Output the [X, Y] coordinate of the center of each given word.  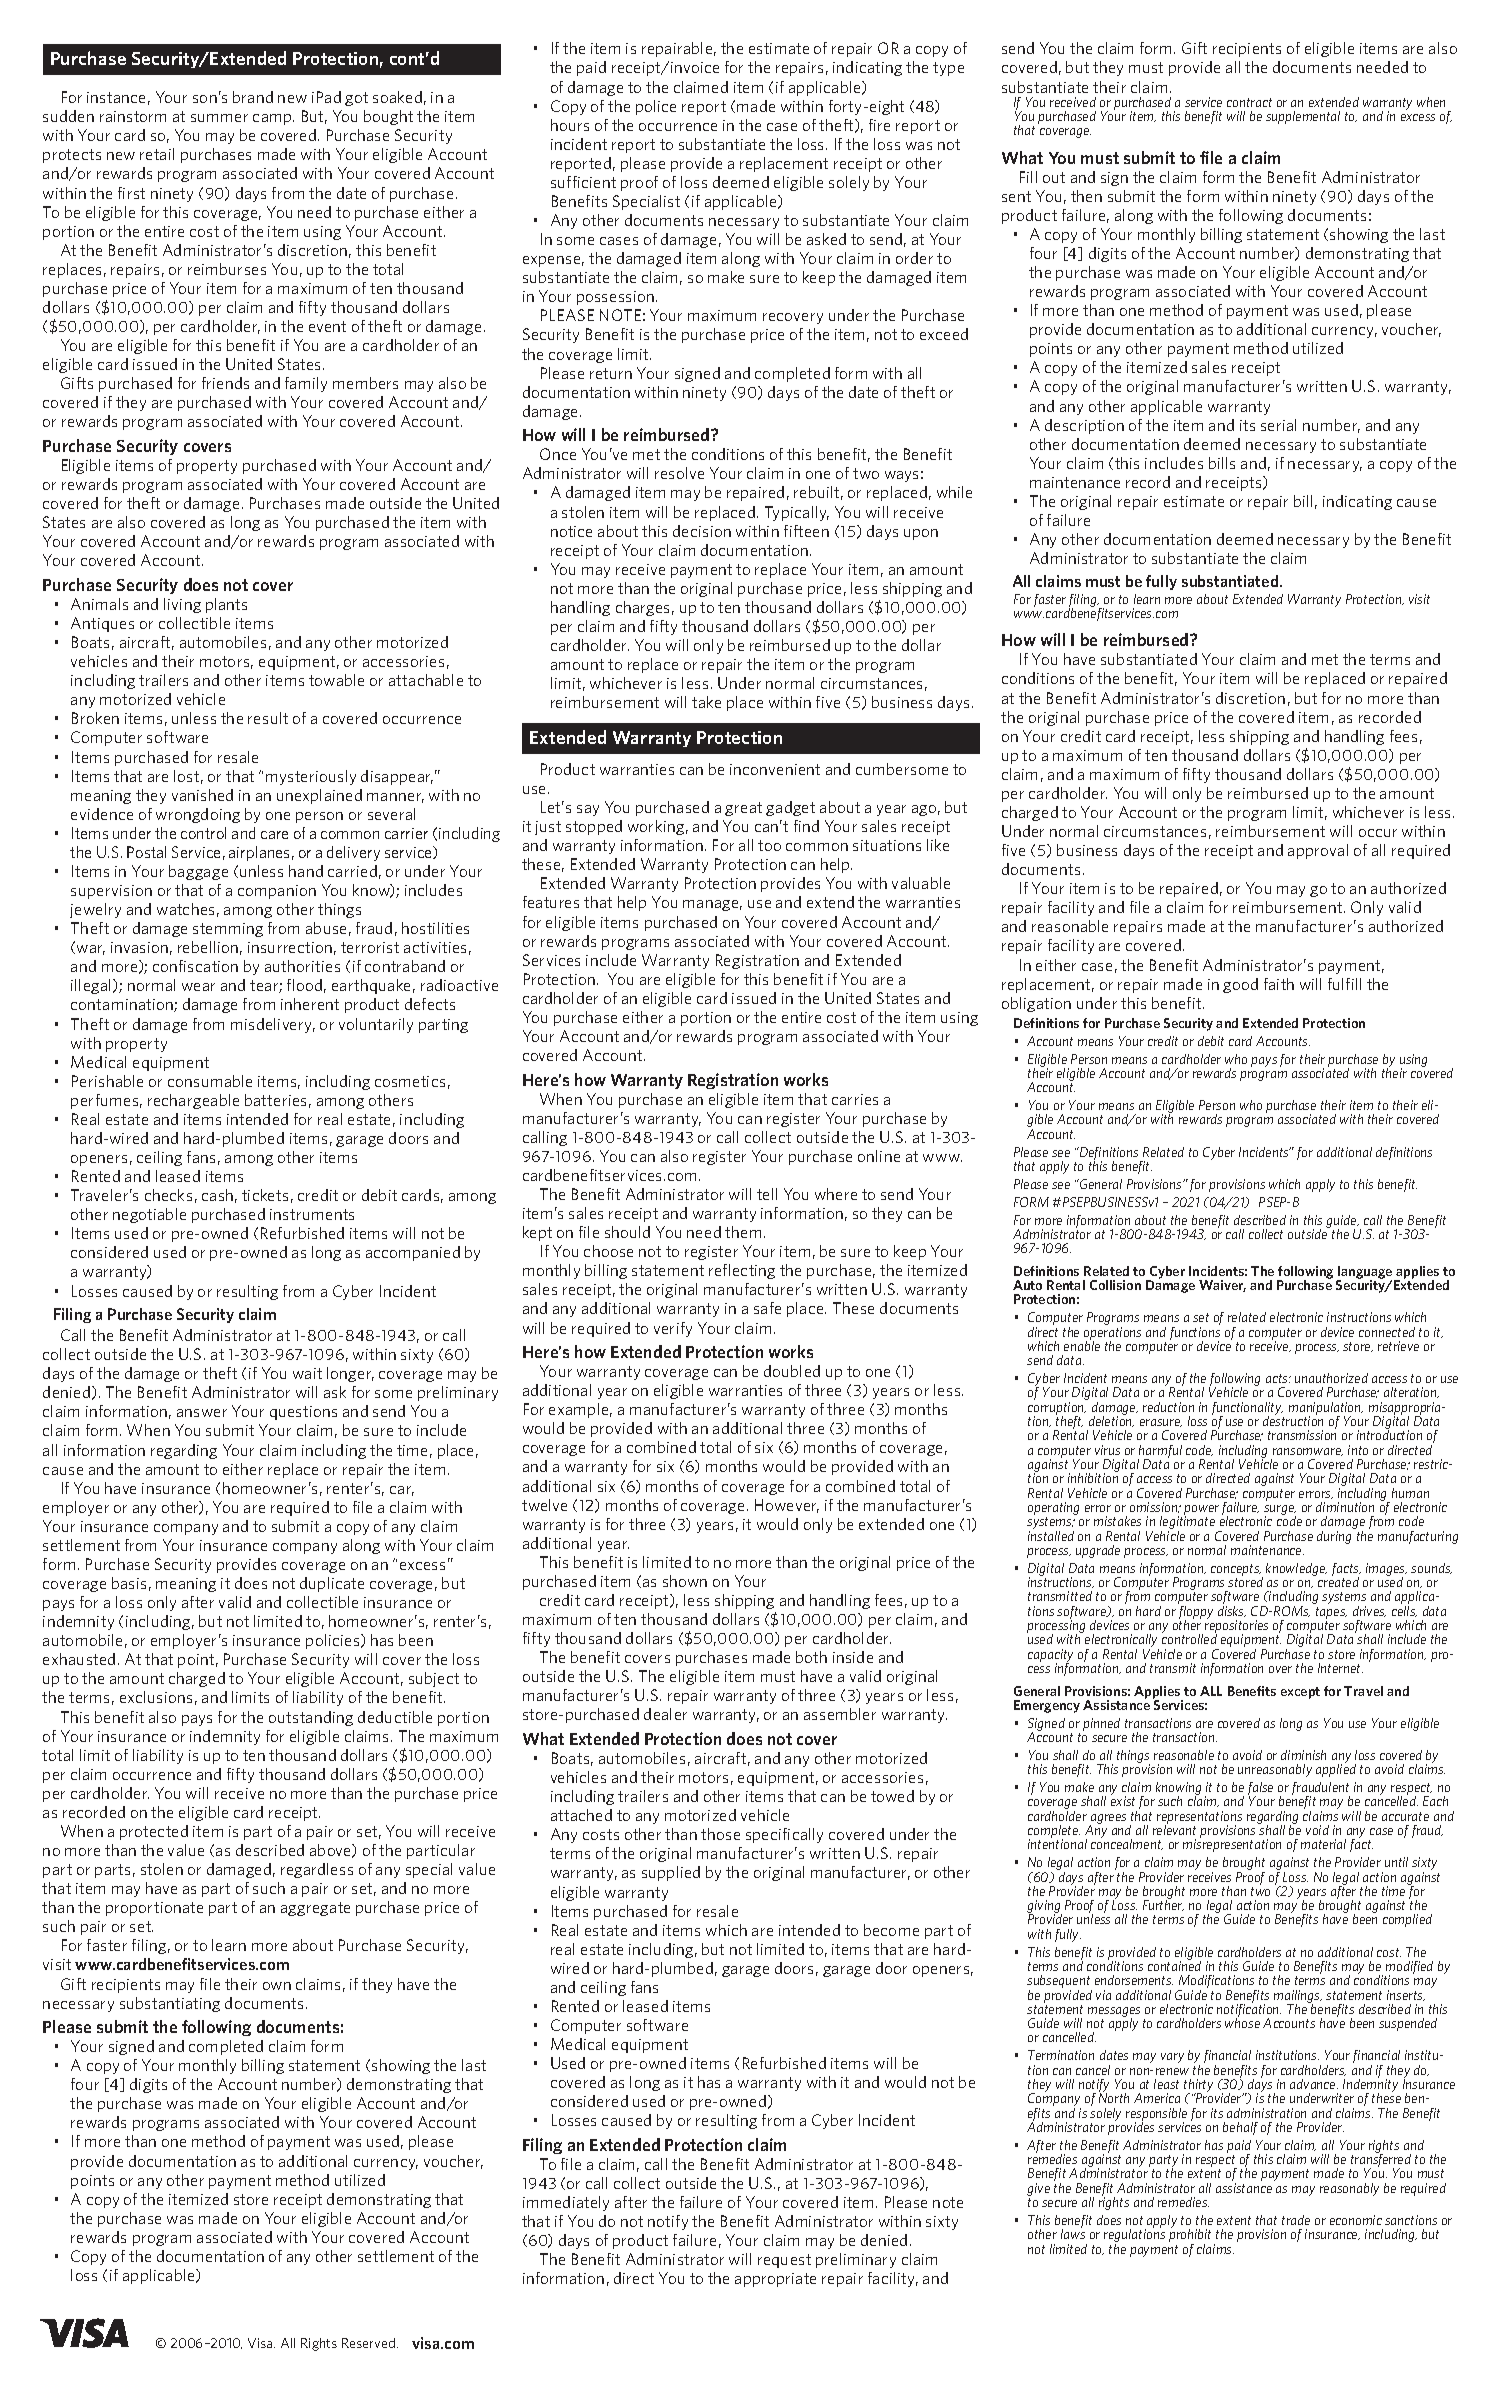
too [769, 845]
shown [685, 1581]
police [656, 107]
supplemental [1303, 117]
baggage [198, 872]
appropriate [775, 2280]
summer [219, 118]
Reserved [368, 2343]
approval [1318, 851]
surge [1280, 1511]
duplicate [332, 1584]
